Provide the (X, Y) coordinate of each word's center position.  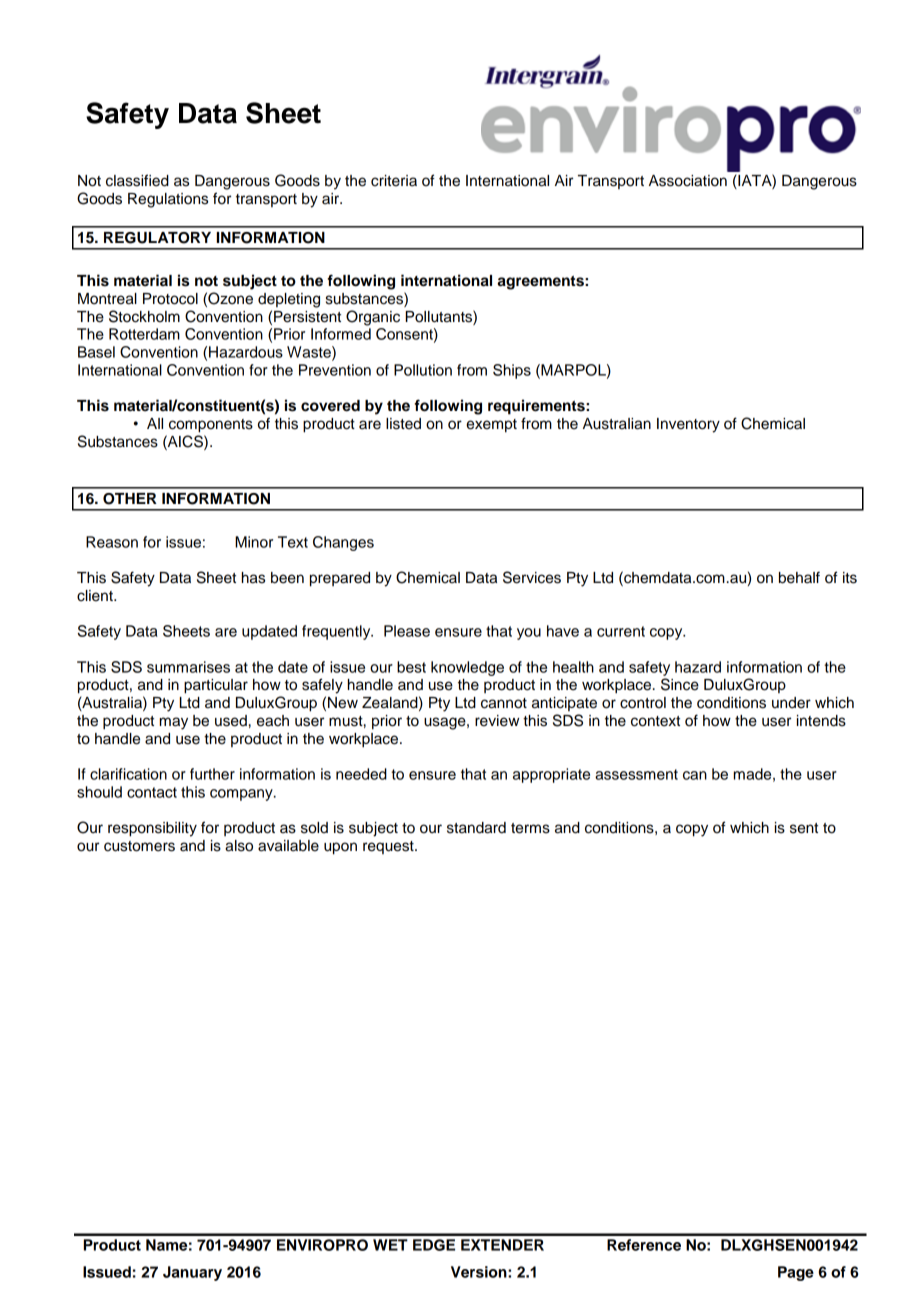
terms (530, 828)
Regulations (168, 200)
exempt (491, 426)
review (497, 721)
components (211, 426)
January (192, 1273)
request (389, 847)
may (174, 723)
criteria (394, 181)
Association (688, 181)
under (791, 703)
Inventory (688, 425)
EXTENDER (502, 1245)
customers (139, 846)
